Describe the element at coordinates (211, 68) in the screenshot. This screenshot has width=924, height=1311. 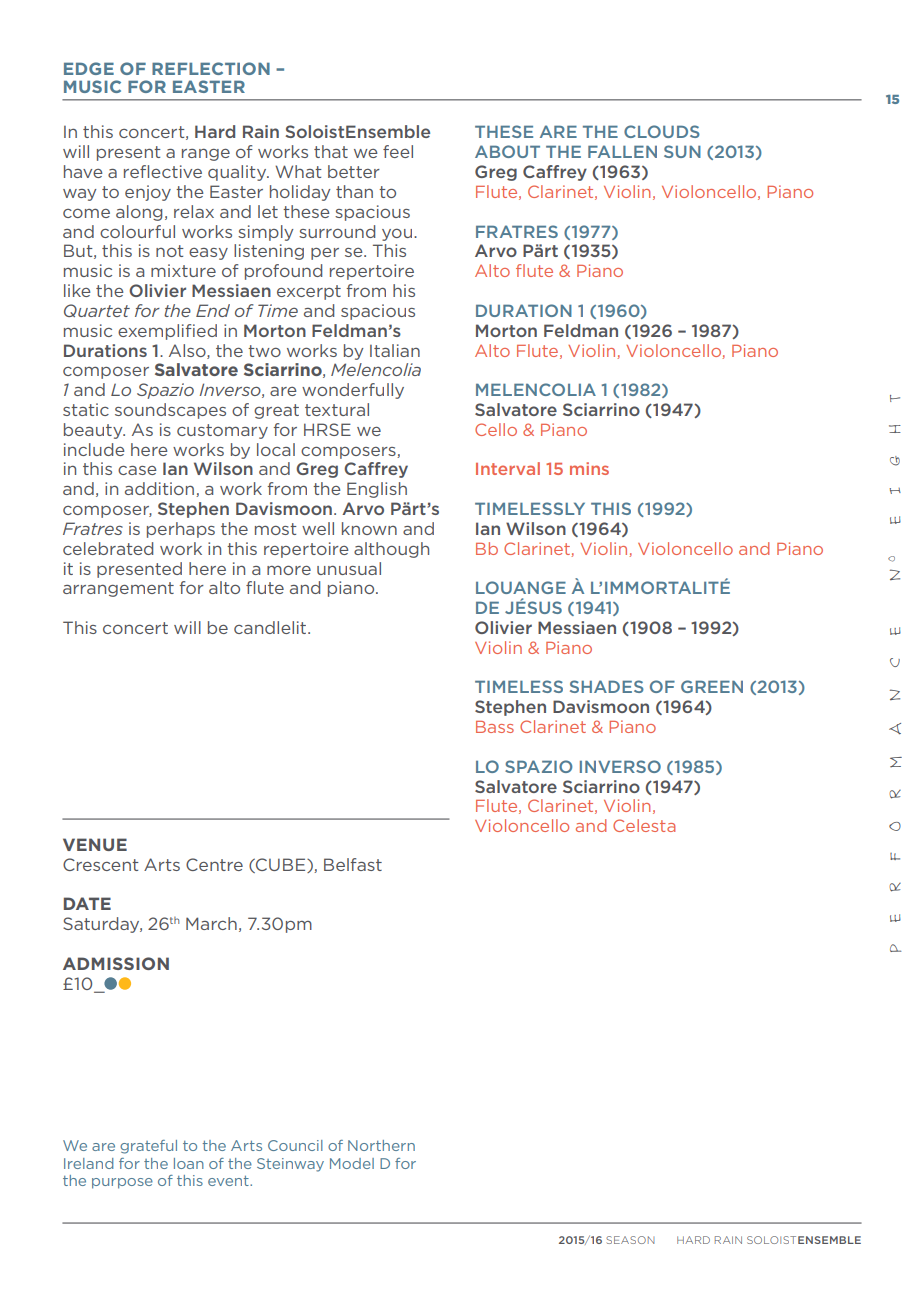
I see `Reflection` at that location.
